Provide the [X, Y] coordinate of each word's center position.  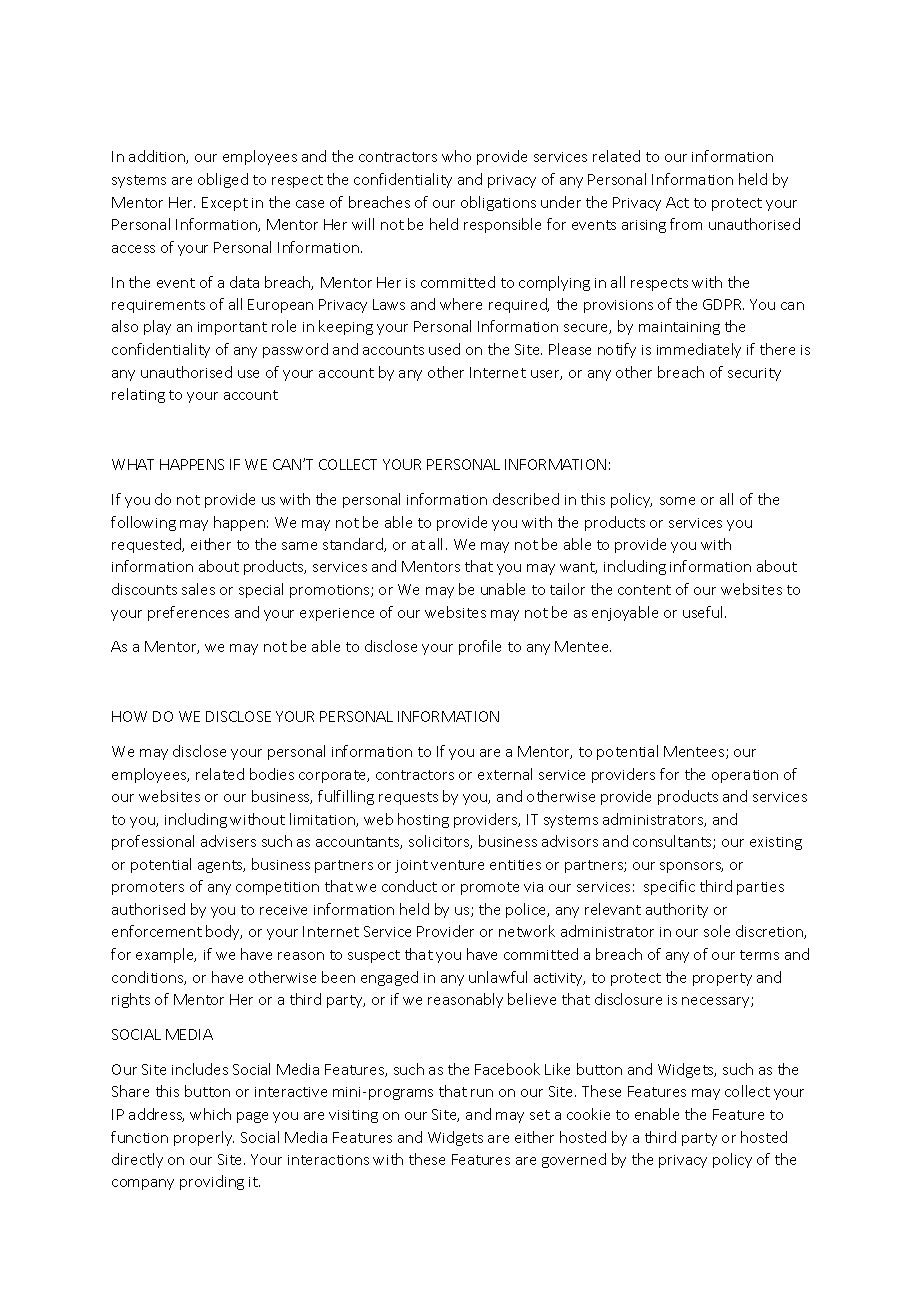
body [224, 932]
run [482, 1093]
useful [704, 612]
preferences [188, 613]
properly [204, 1138]
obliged [223, 180]
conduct [409, 886]
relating [138, 395]
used [444, 349]
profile [480, 647]
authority [677, 910]
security [754, 374]
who [456, 156]
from [686, 224]
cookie [588, 1114]
